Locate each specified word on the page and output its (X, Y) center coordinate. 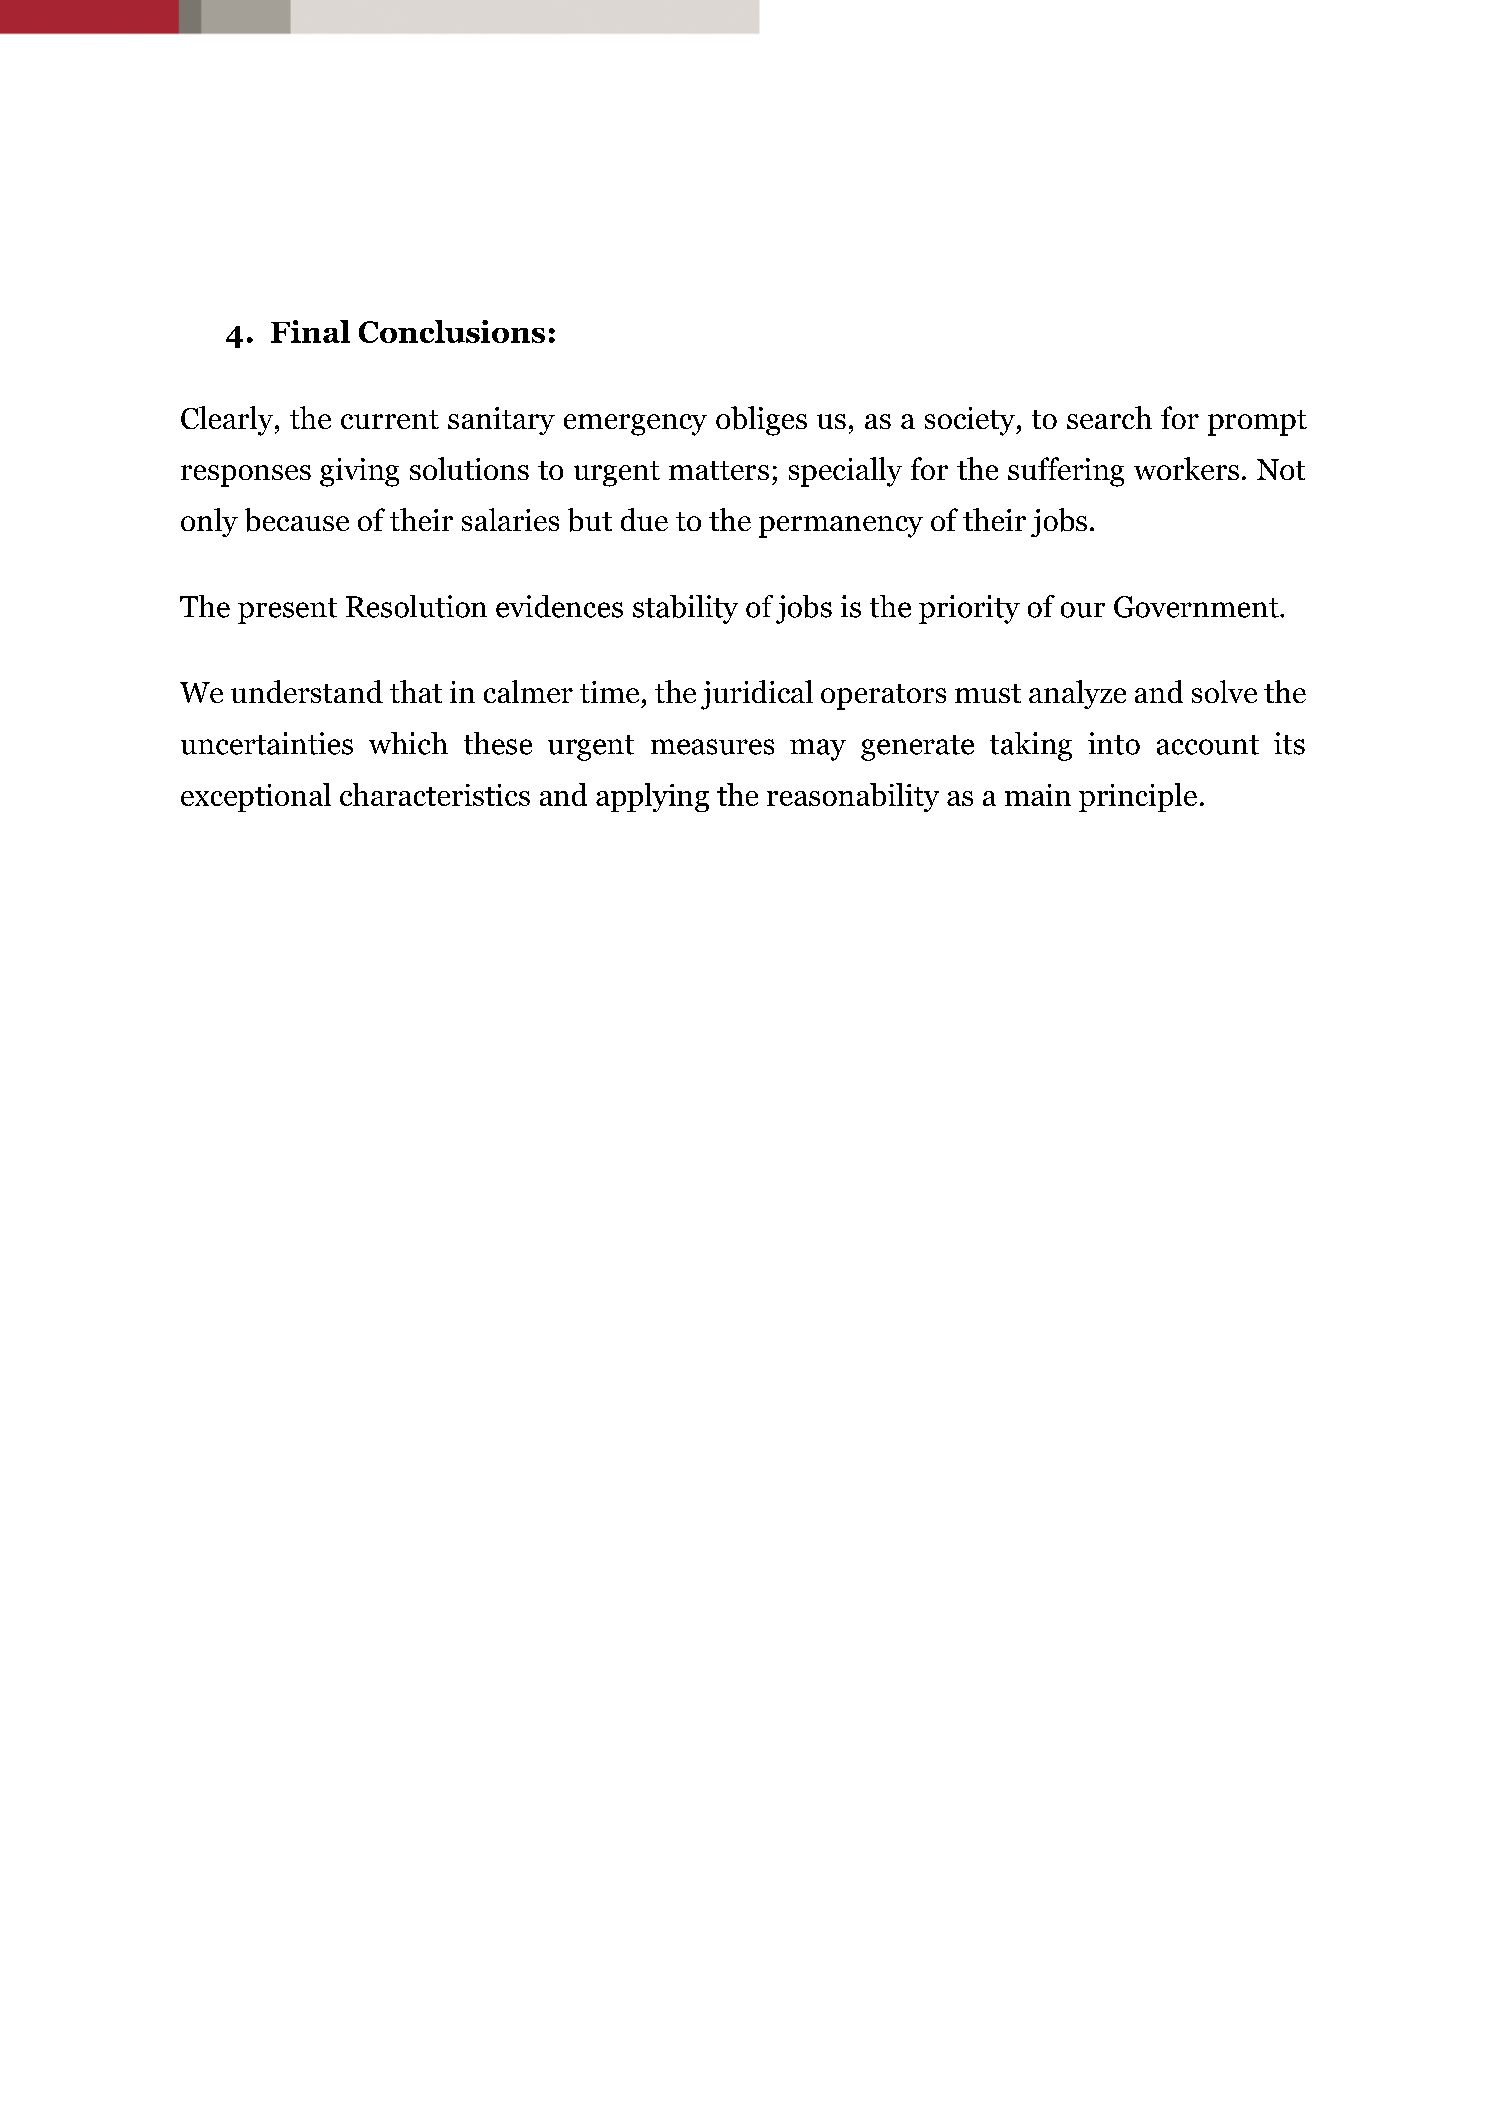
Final (310, 331)
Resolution (416, 606)
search (1109, 417)
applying (652, 797)
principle (1138, 797)
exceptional (256, 797)
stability (685, 609)
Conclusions (452, 331)
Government (1197, 607)
